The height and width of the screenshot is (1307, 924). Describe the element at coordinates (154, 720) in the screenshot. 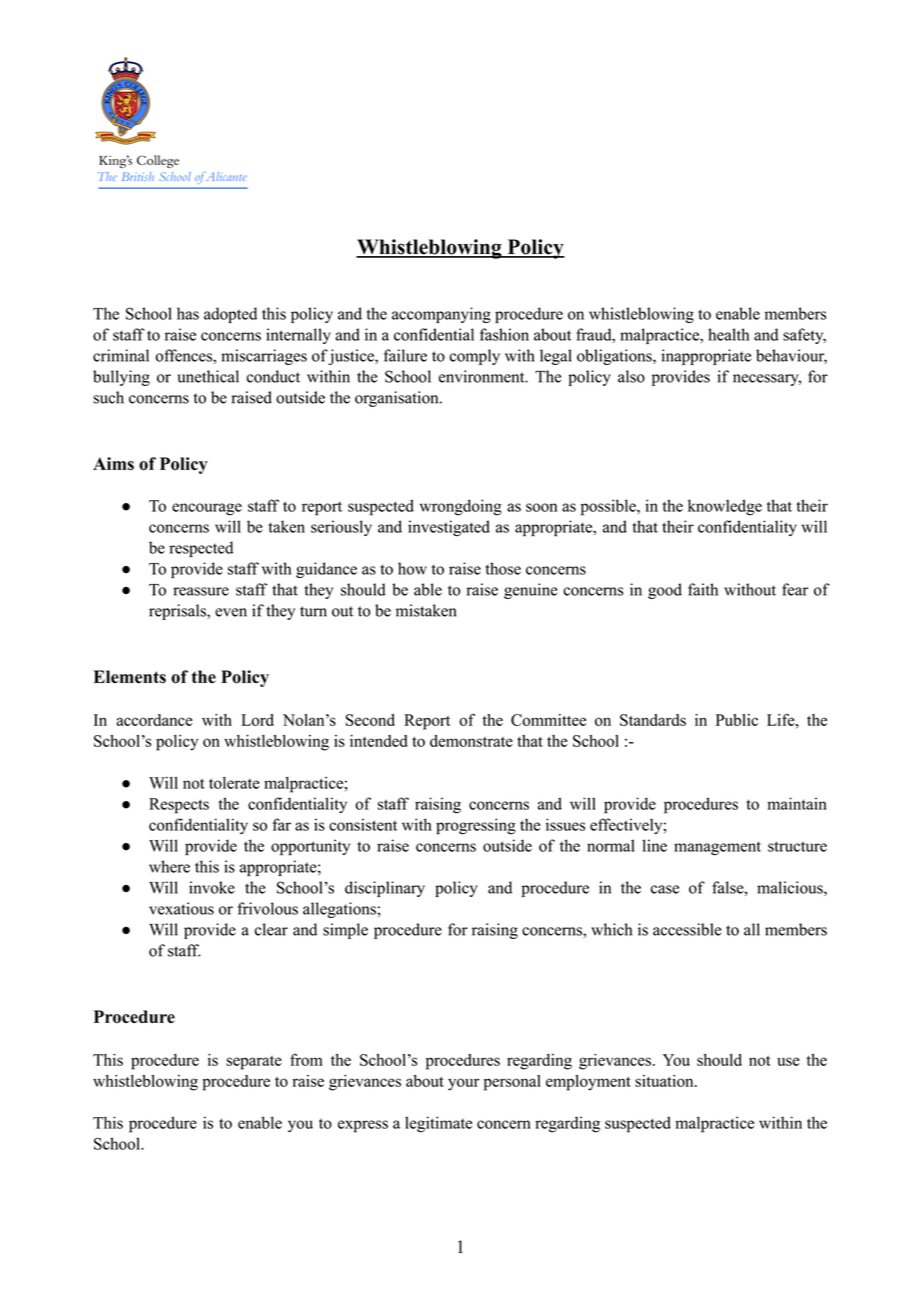

I see `accordance` at that location.
